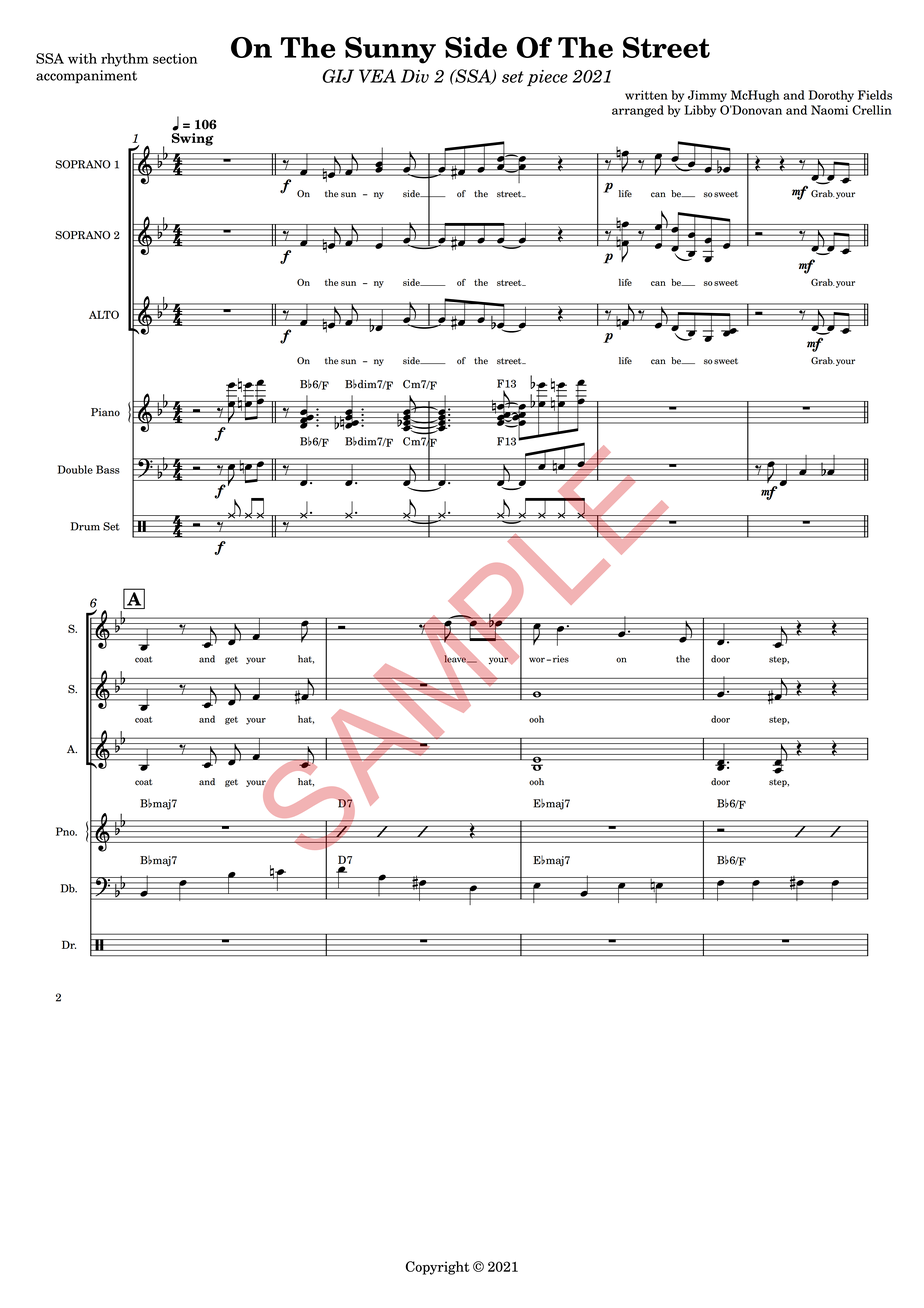 The width and height of the screenshot is (924, 1308). I want to click on Naomi, so click(829, 110).
